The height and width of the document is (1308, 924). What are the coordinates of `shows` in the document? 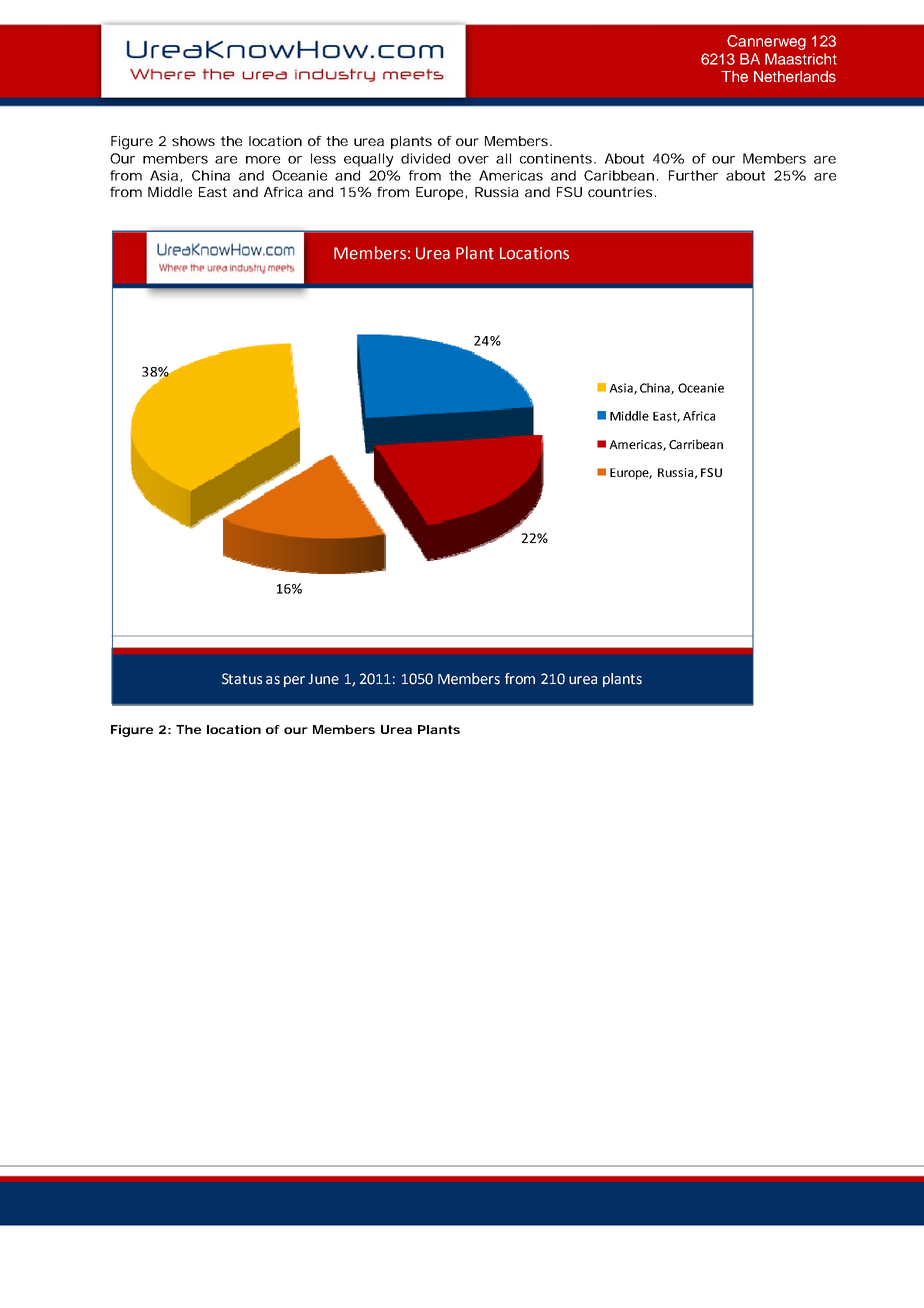 It's located at (193, 141).
